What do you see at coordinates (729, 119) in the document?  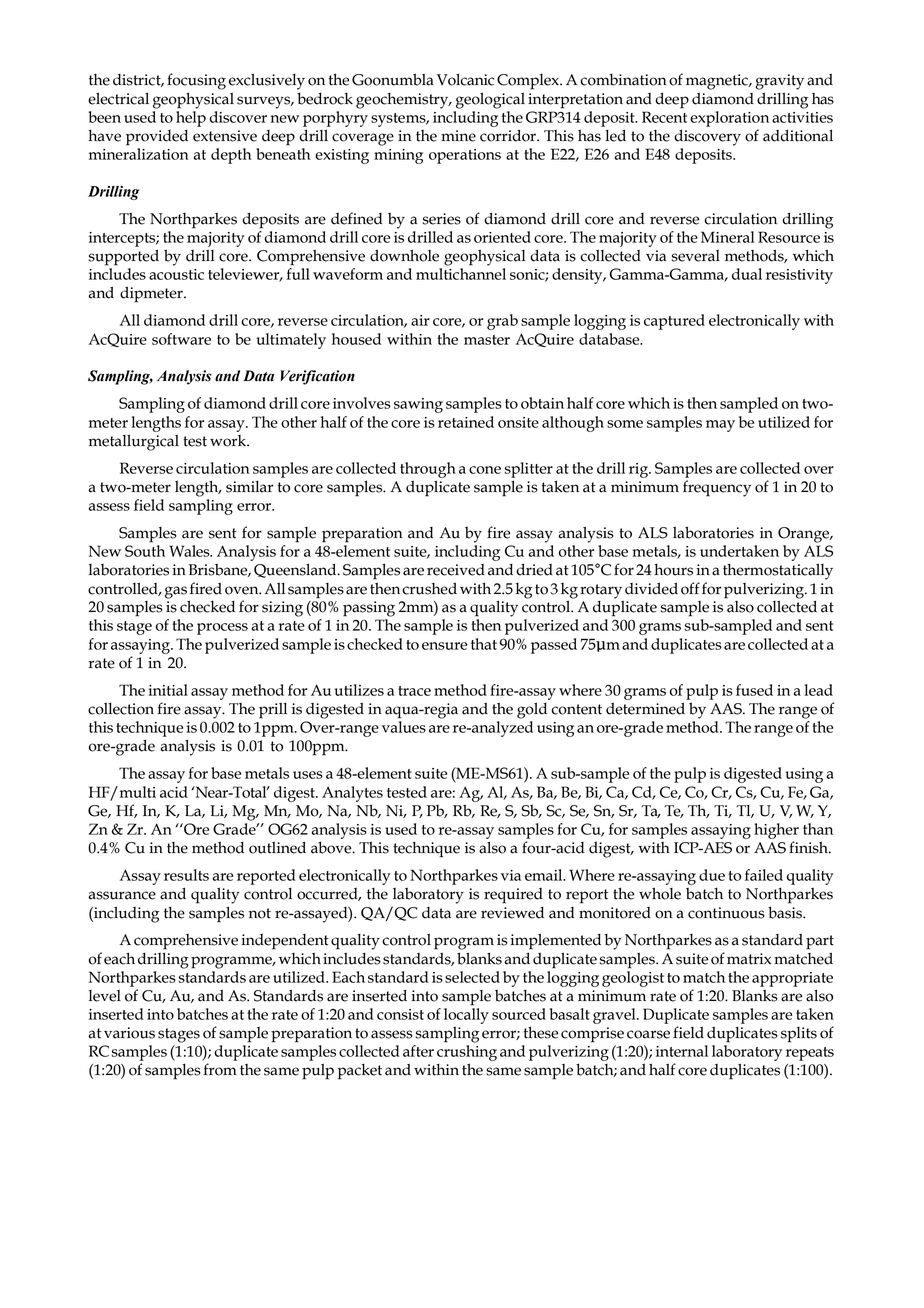 I see `exploration` at bounding box center [729, 119].
